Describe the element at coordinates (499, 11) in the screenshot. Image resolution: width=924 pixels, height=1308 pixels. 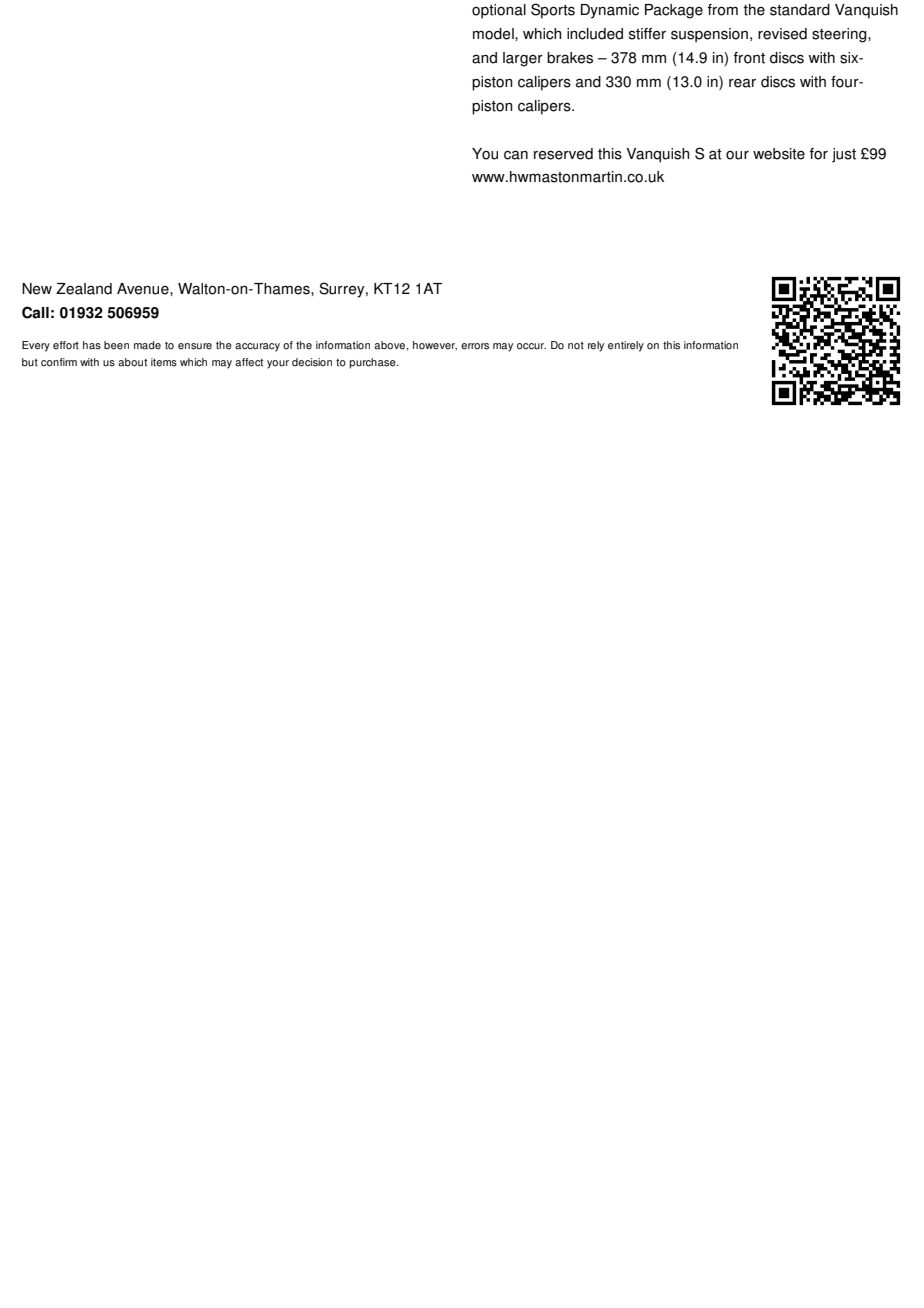
I see `optional` at that location.
